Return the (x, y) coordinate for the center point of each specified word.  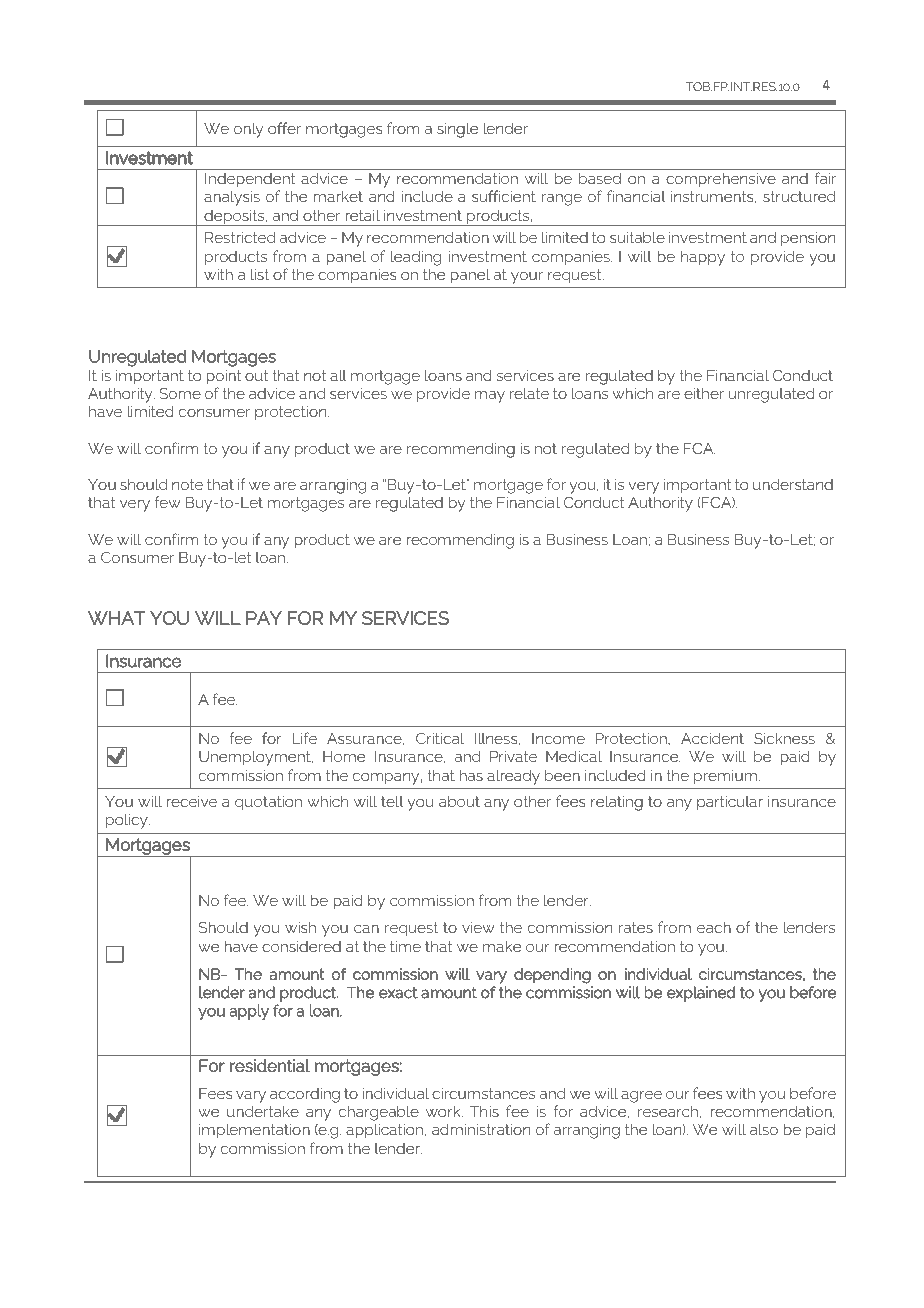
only (248, 130)
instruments (713, 197)
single (458, 130)
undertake (263, 1111)
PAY (264, 618)
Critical (440, 738)
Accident (712, 738)
